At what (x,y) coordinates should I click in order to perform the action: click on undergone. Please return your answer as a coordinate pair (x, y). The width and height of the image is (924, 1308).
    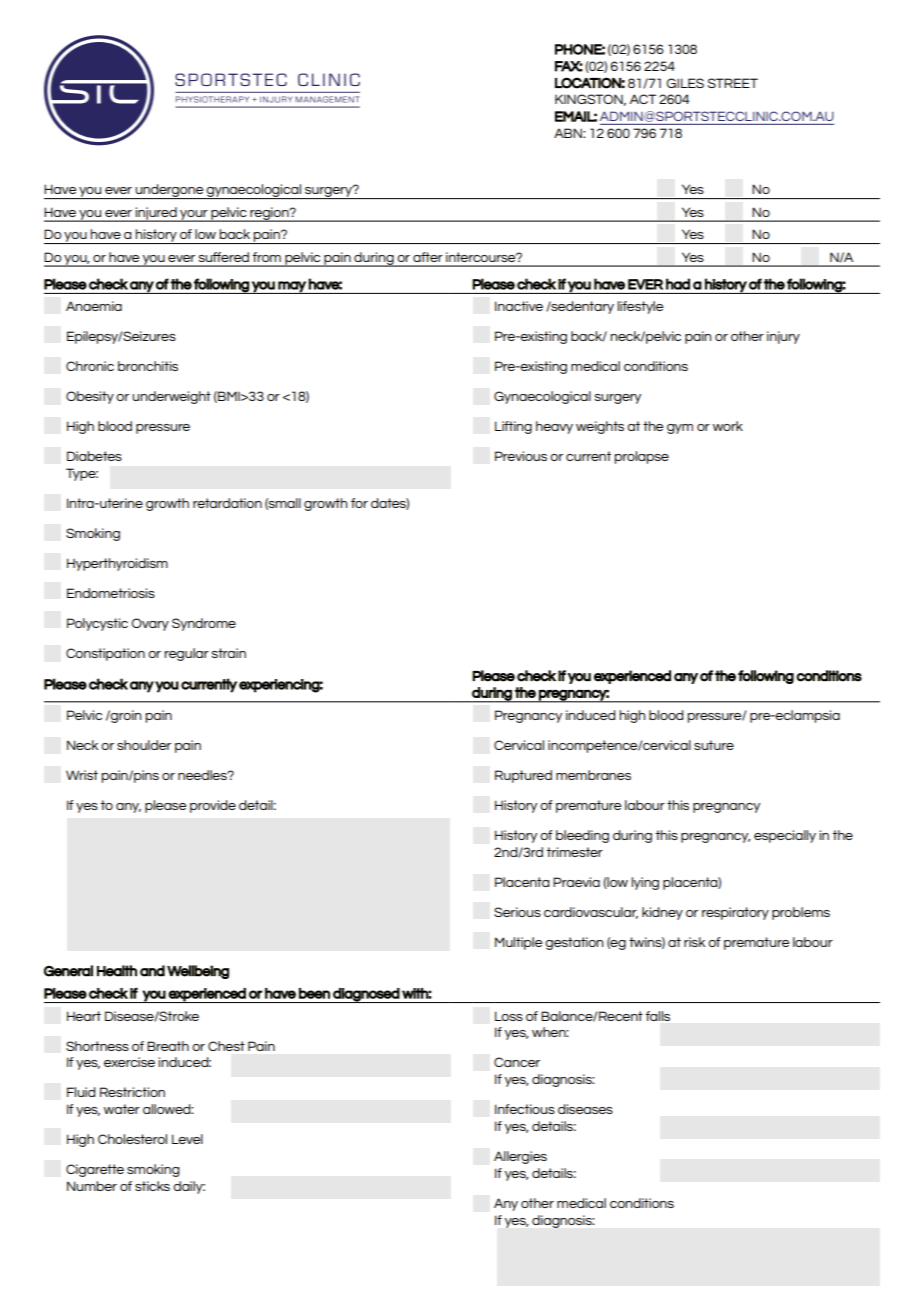
    Looking at the image, I should click on (169, 191).
